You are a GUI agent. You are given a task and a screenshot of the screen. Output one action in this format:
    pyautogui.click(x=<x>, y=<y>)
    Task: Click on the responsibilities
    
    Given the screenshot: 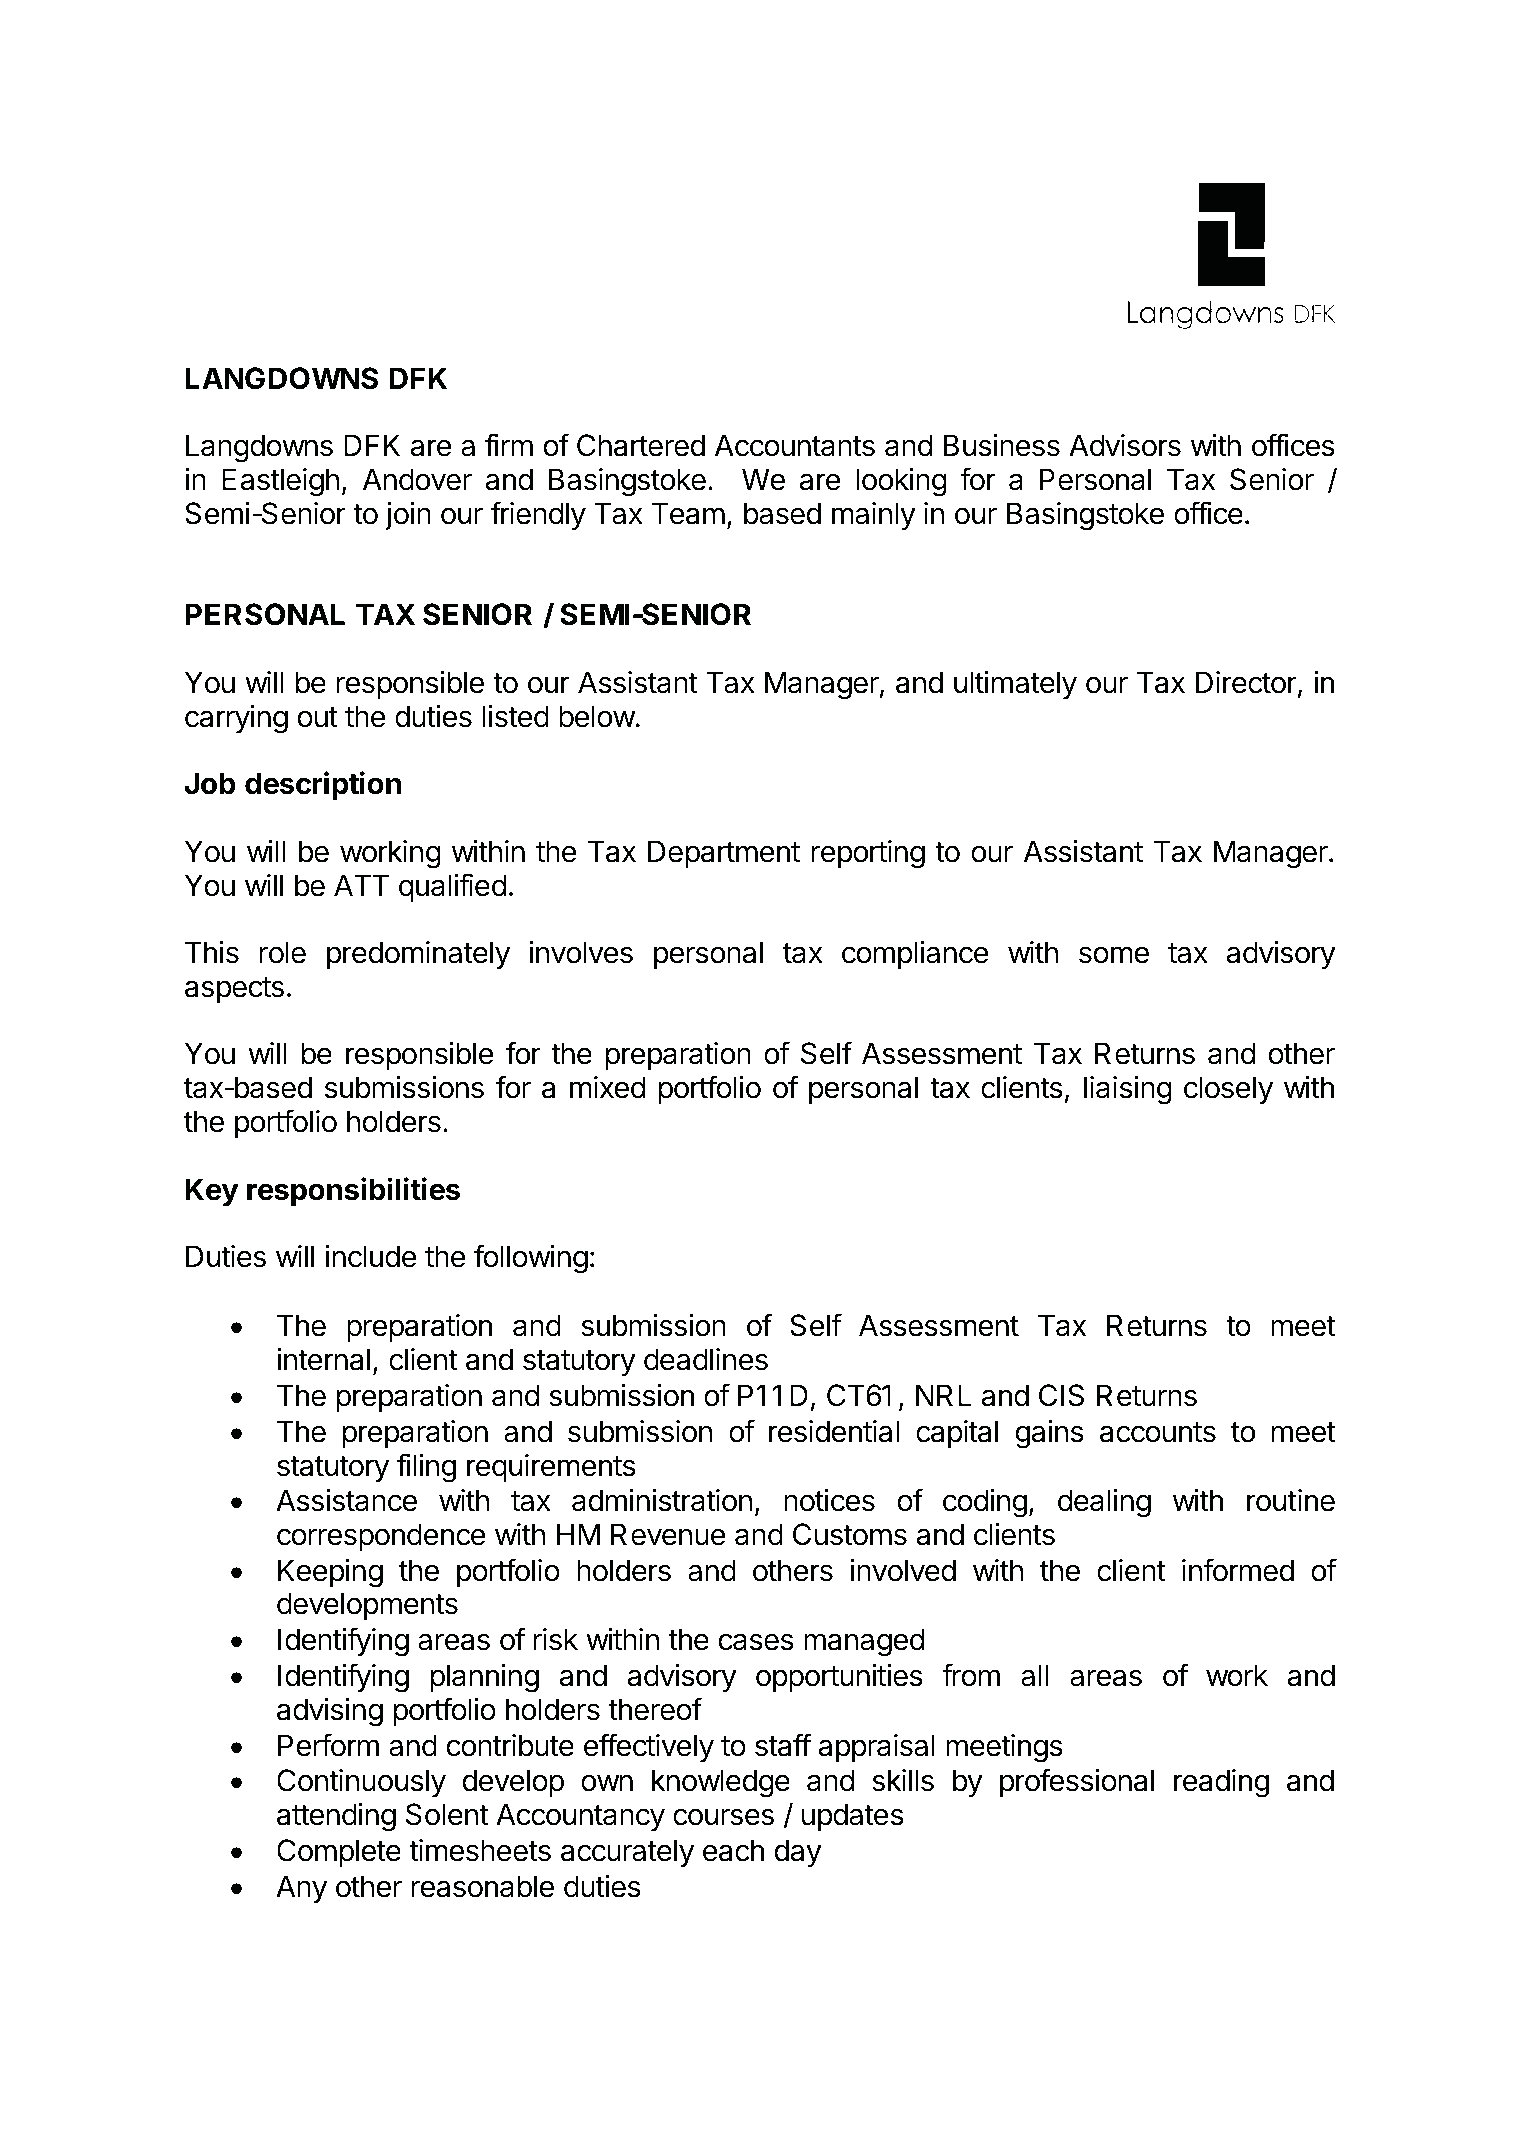 What is the action you would take?
    pyautogui.click(x=353, y=1191)
